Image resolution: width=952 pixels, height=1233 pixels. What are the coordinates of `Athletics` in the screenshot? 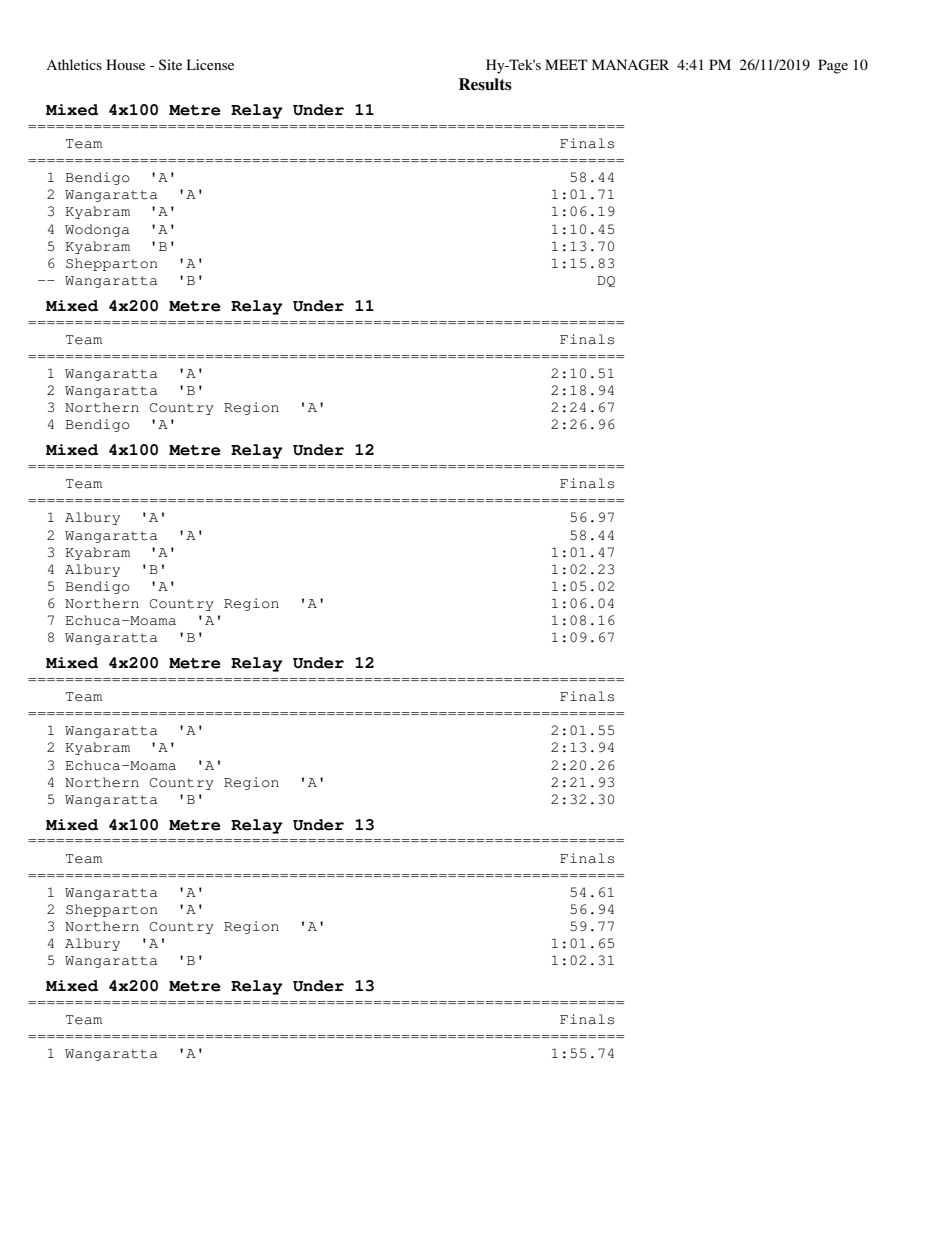 It's located at (74, 64).
